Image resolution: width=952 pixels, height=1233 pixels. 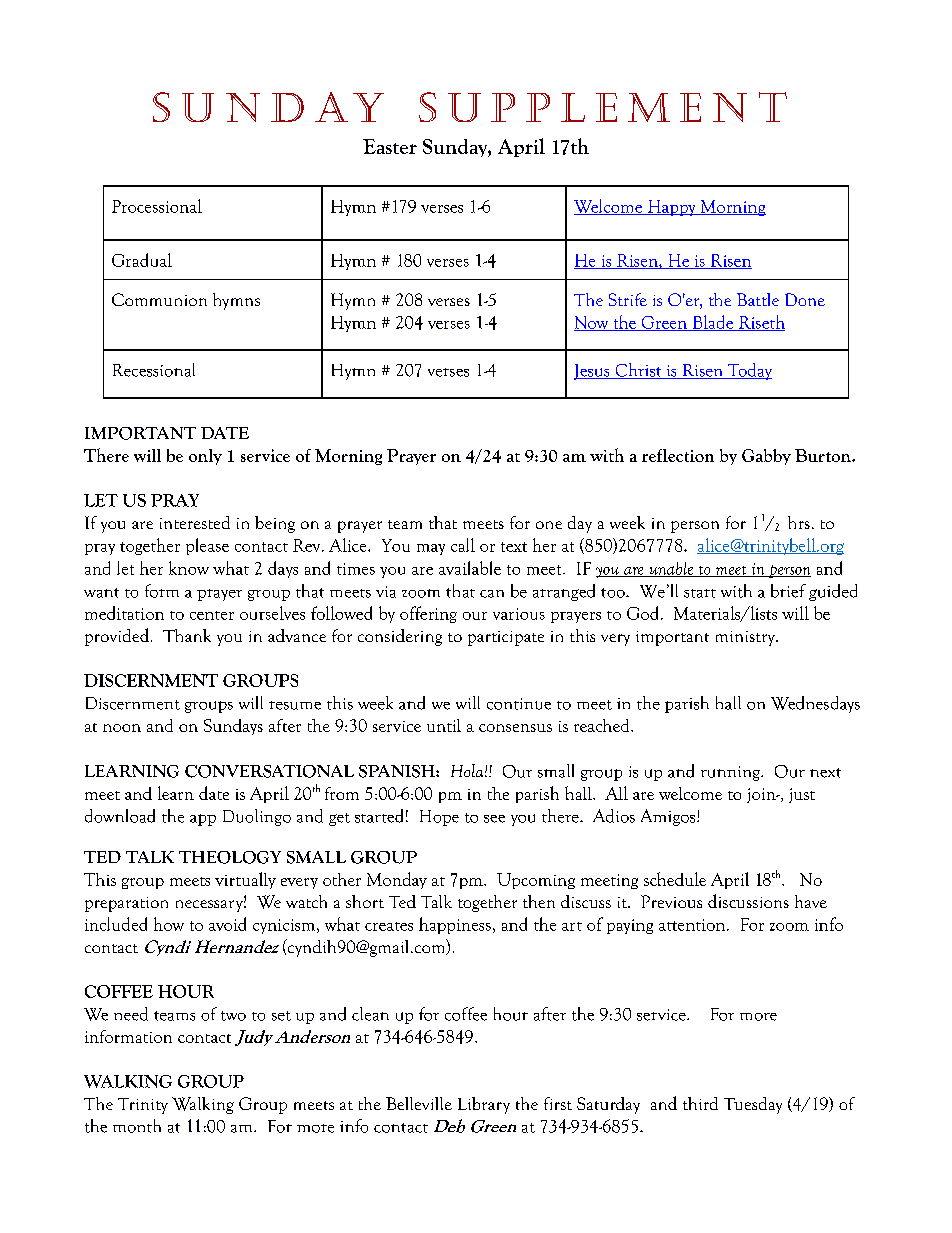 What do you see at coordinates (157, 206) in the screenshot?
I see `Processional` at bounding box center [157, 206].
